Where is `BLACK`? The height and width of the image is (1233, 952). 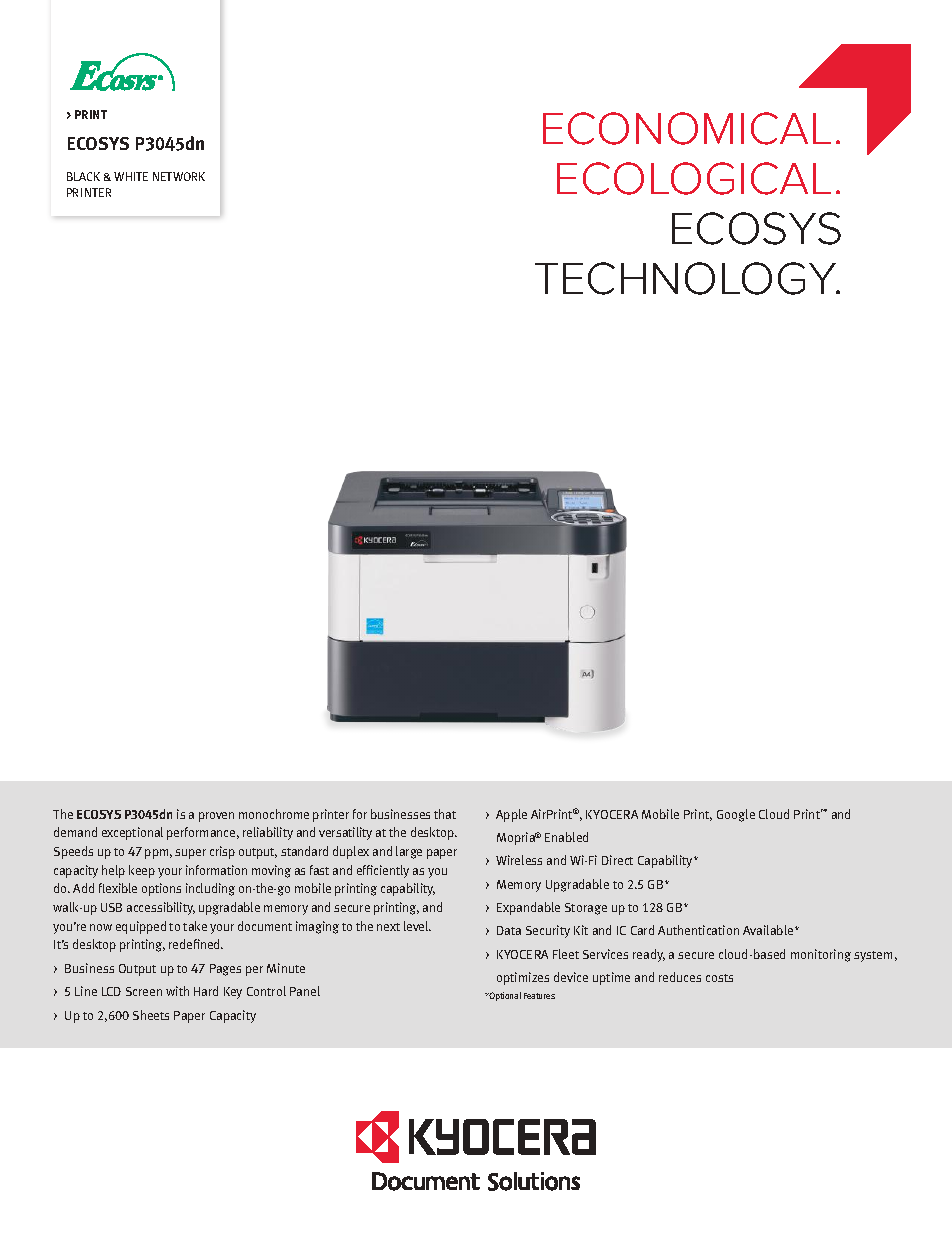 BLACK is located at coordinates (83, 176).
